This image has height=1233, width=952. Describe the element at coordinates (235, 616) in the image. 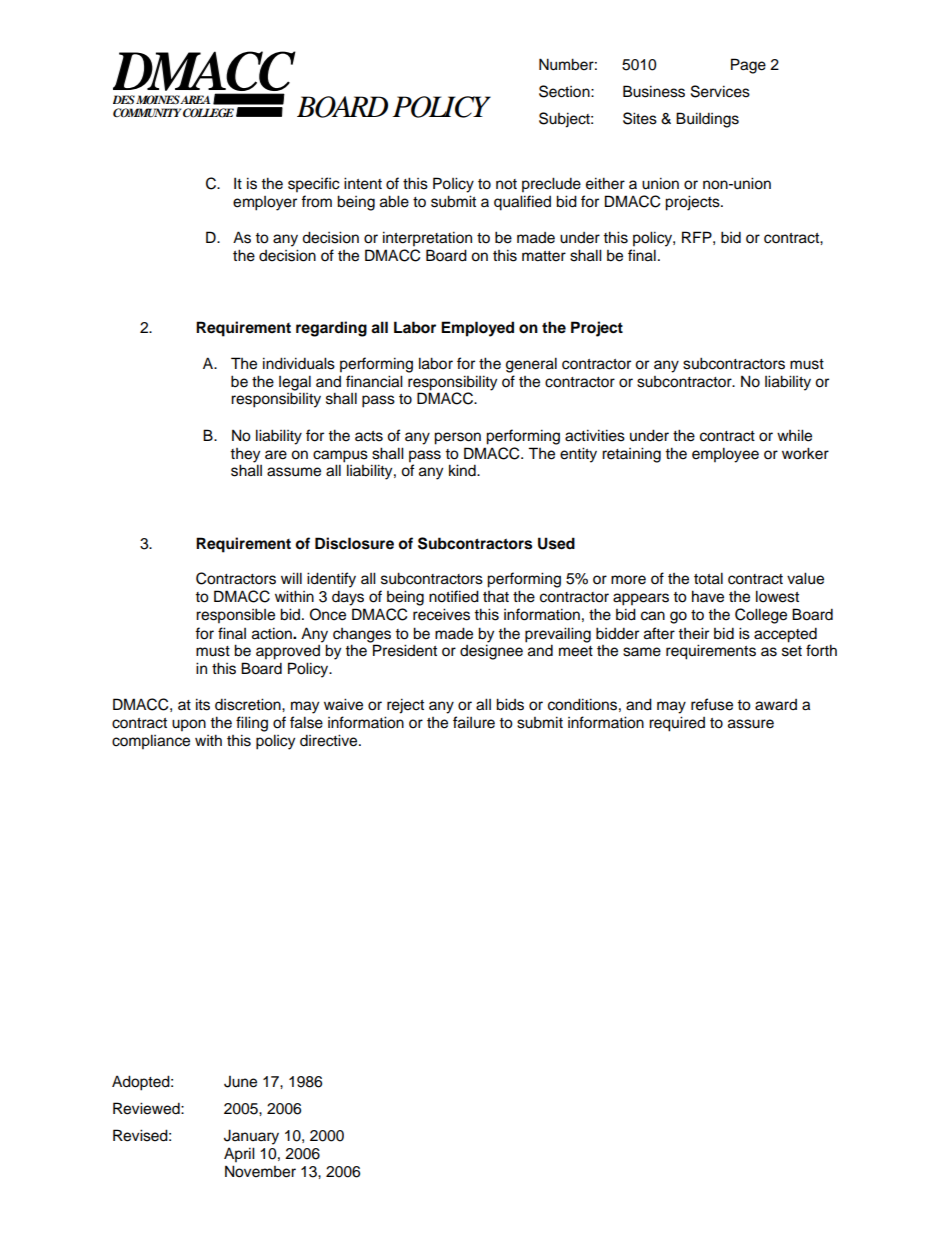

I see `responsible` at that location.
